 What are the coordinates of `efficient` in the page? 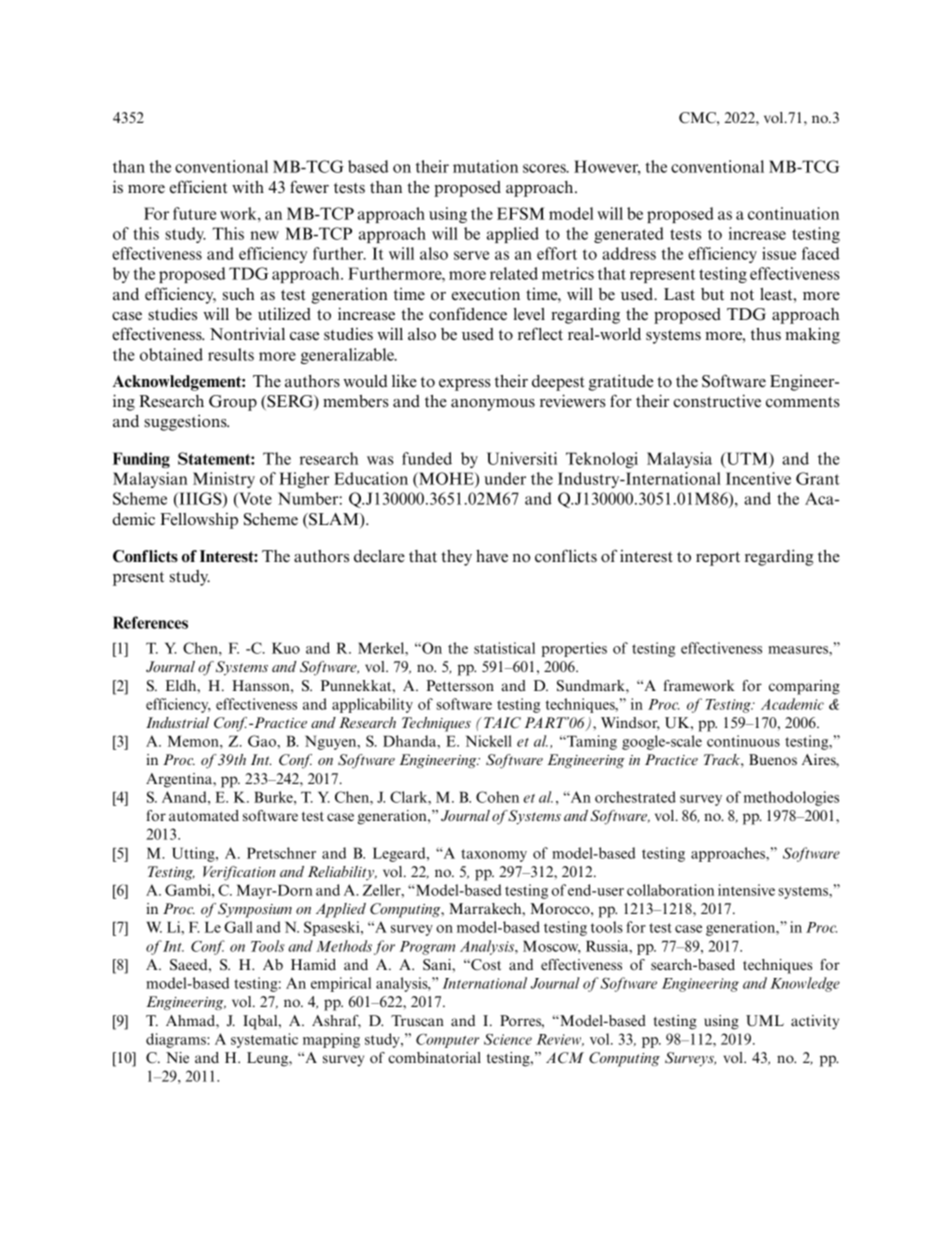 It's located at (198, 186).
